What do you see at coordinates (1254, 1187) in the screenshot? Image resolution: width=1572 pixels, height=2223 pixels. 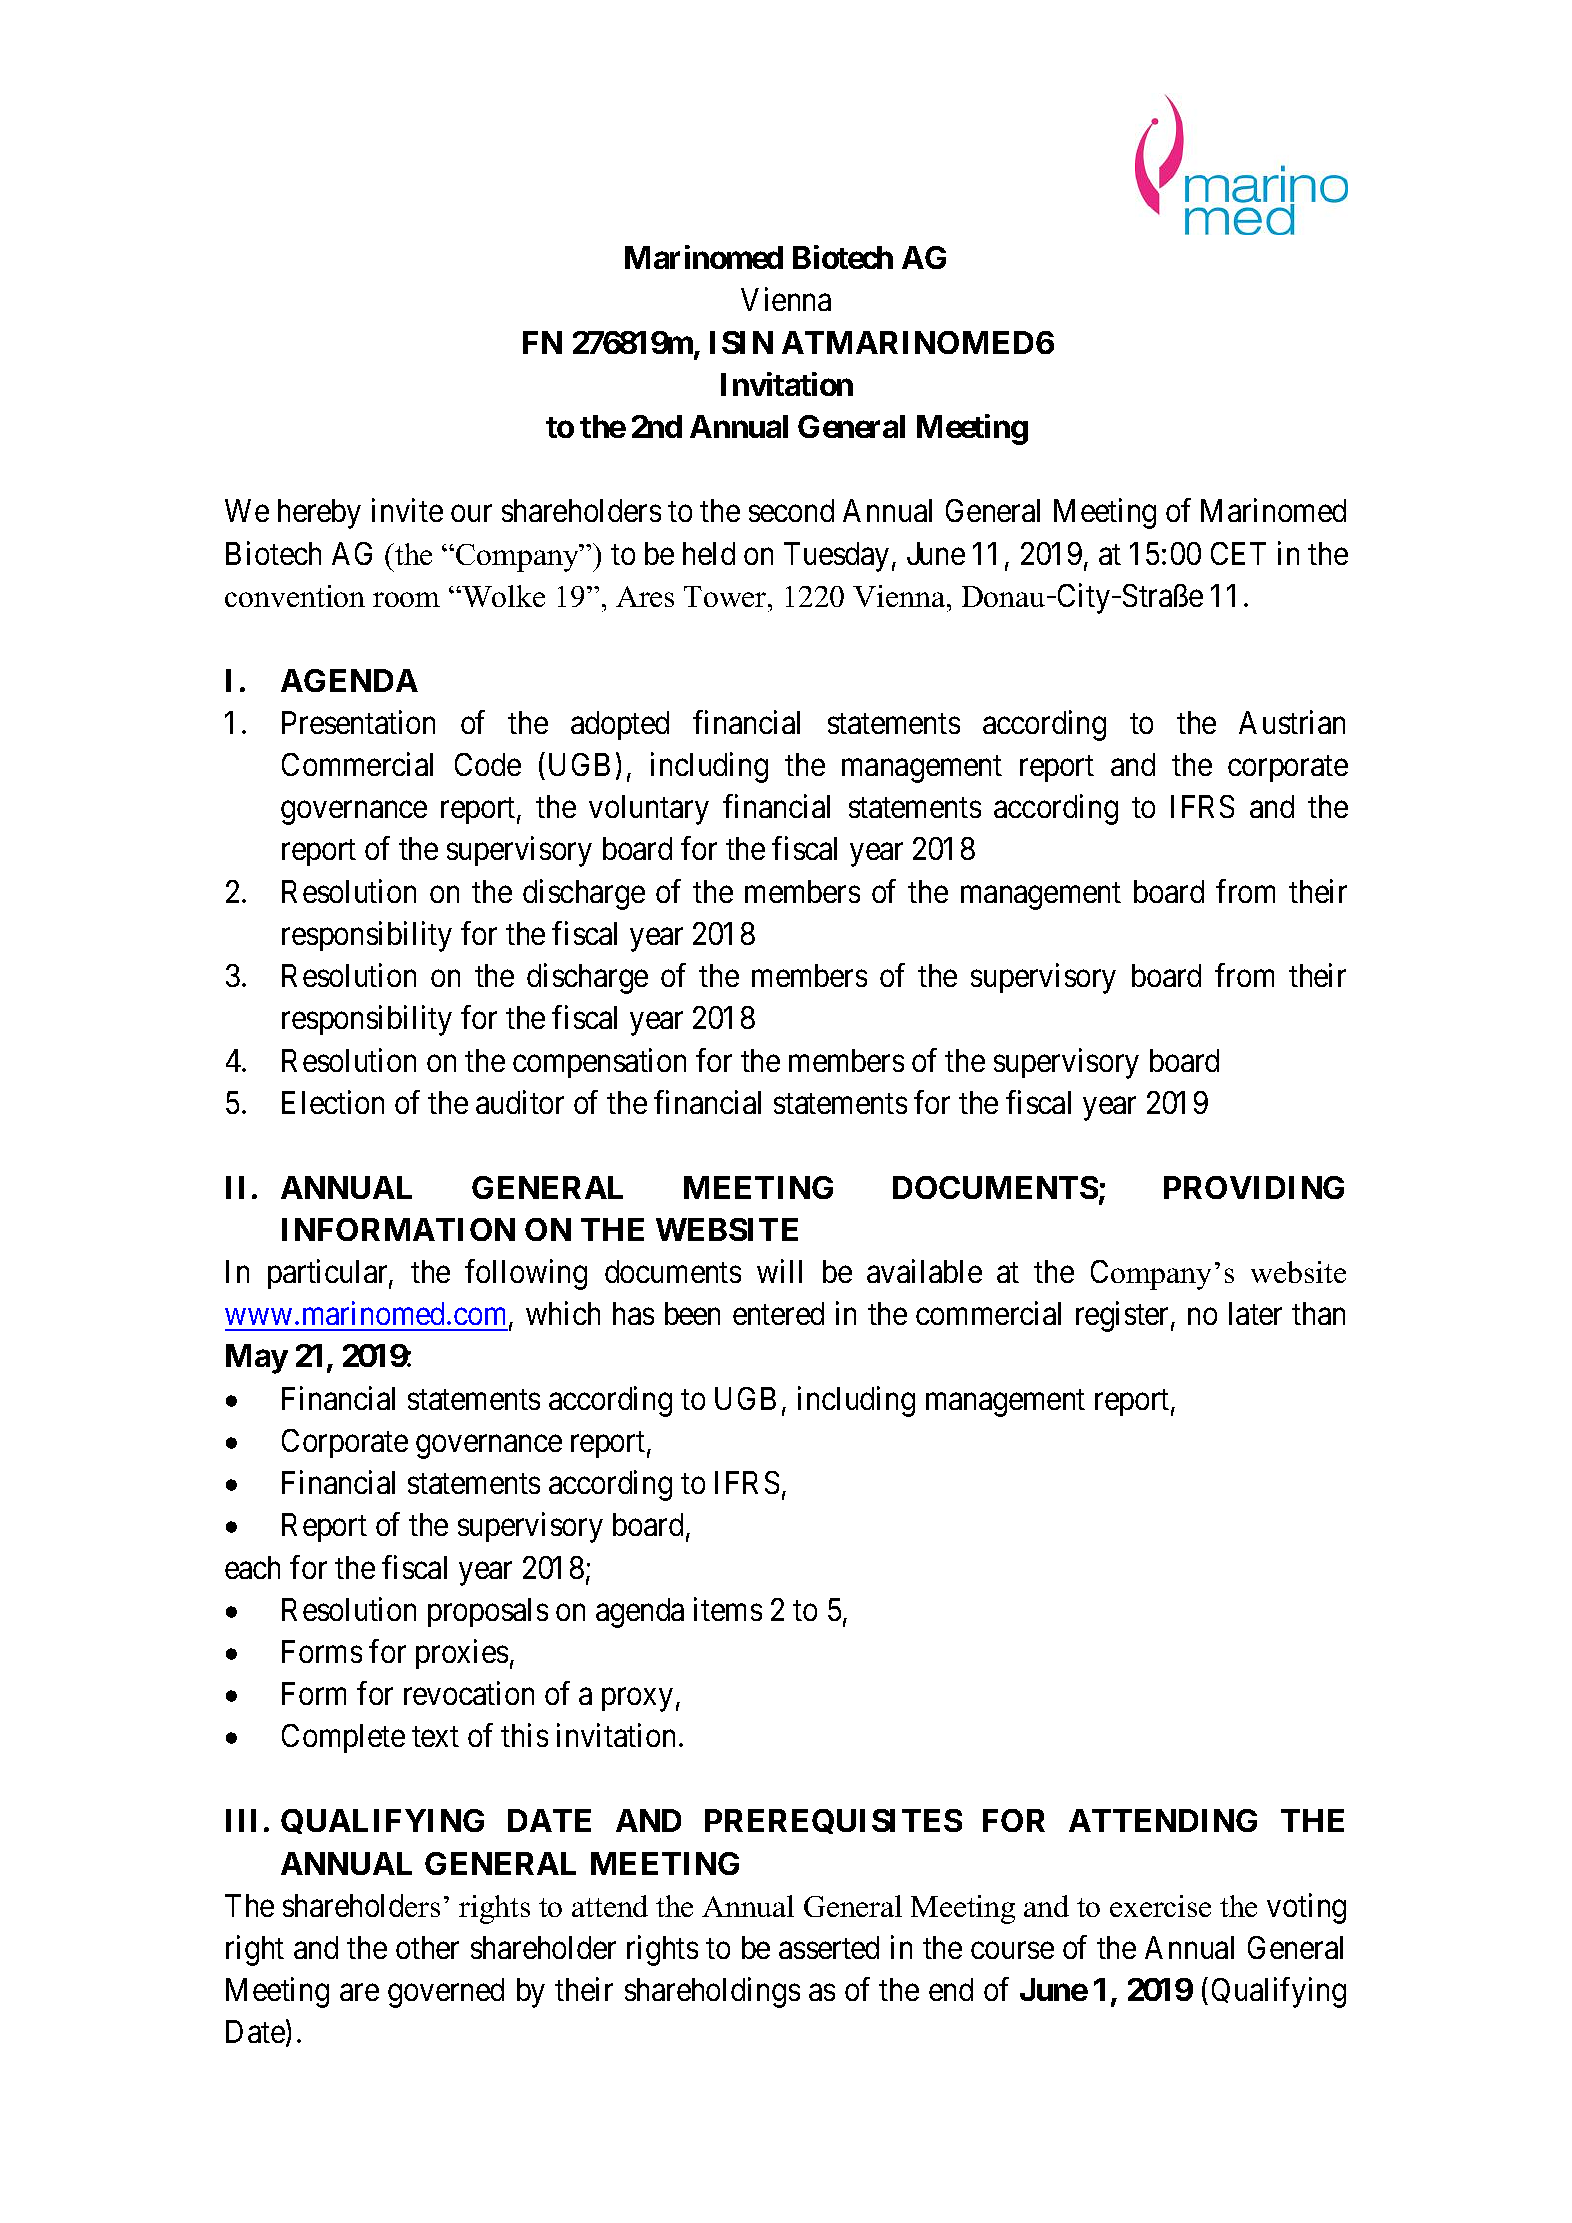 I see `PROVIDING` at bounding box center [1254, 1187].
